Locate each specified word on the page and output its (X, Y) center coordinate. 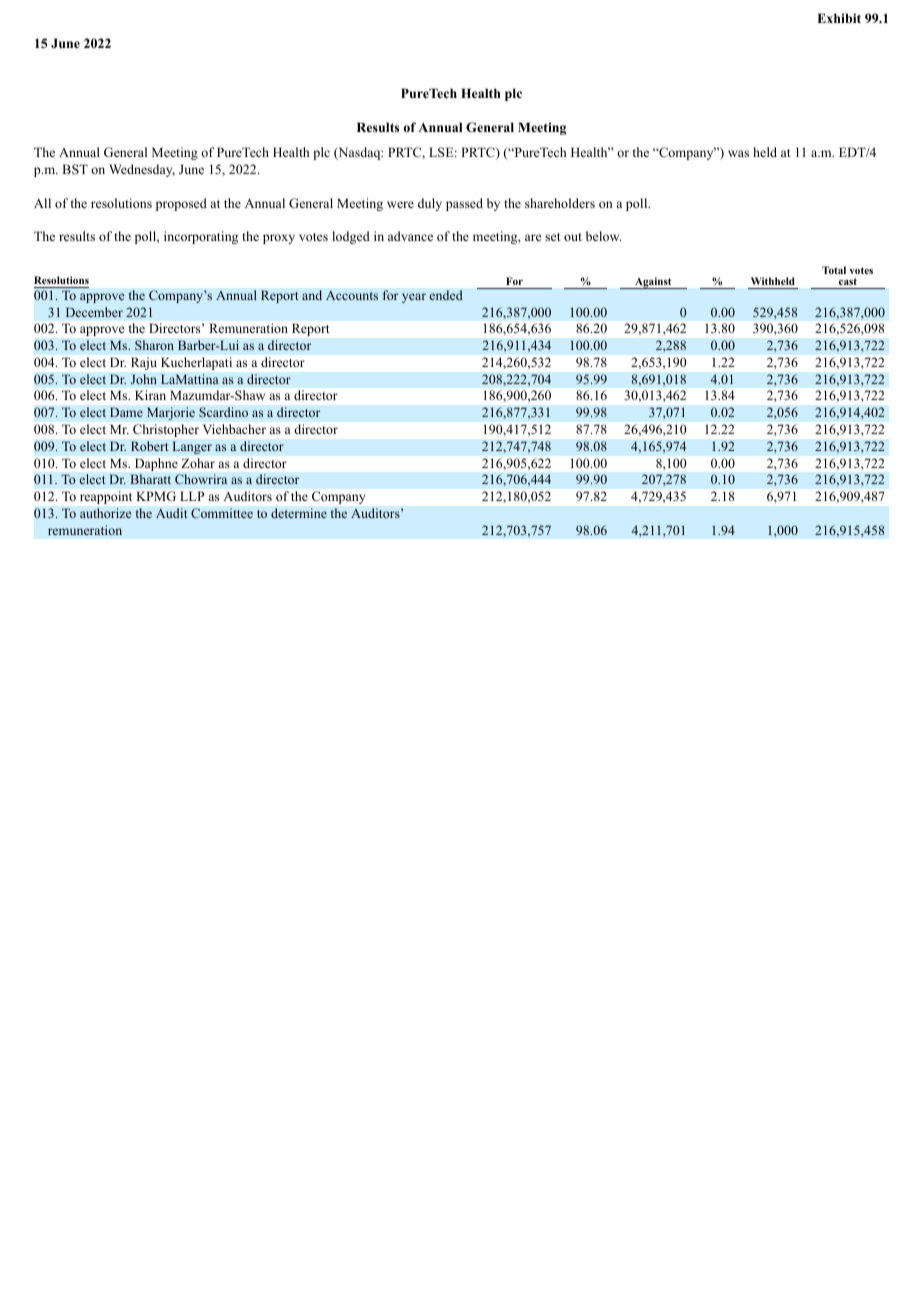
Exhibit (839, 18)
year (414, 298)
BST (75, 169)
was (738, 153)
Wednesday (142, 170)
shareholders (560, 203)
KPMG (156, 496)
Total (834, 270)
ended (446, 295)
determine (299, 513)
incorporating (201, 237)
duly (430, 204)
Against (653, 283)
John (144, 379)
